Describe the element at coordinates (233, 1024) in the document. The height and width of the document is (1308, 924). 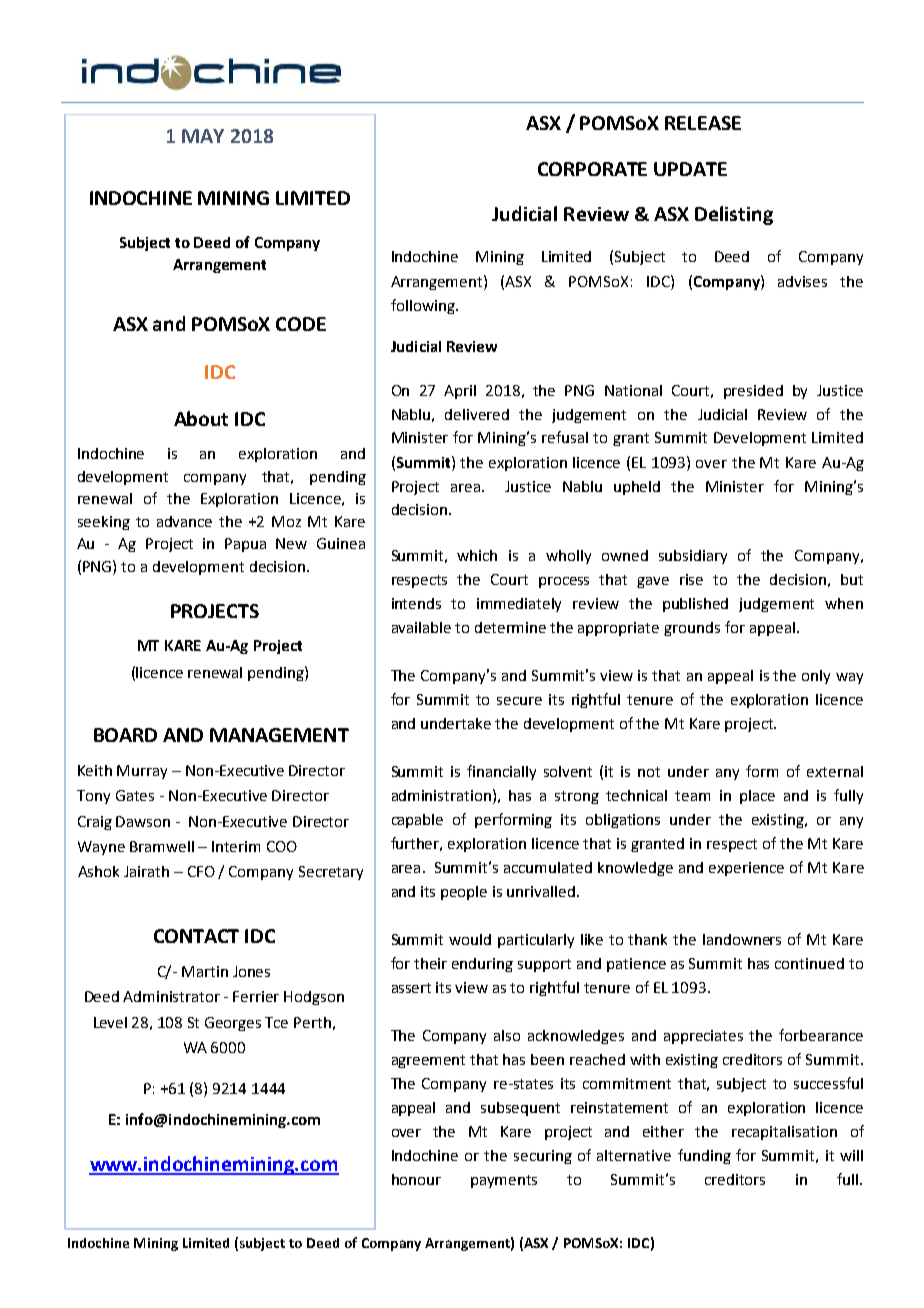
I see `Georges` at that location.
